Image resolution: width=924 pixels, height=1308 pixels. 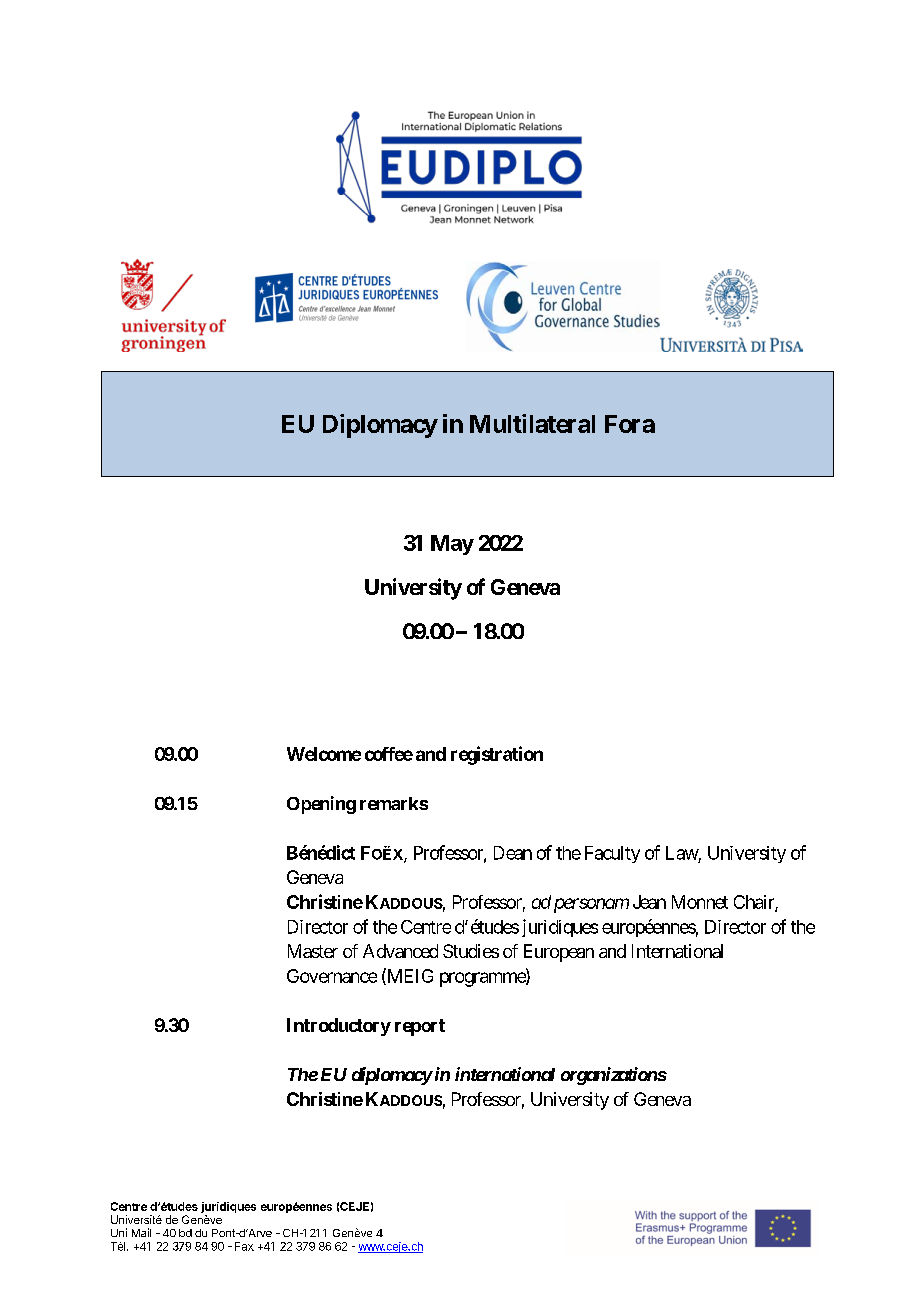 I want to click on Multilateral, so click(x=532, y=423).
